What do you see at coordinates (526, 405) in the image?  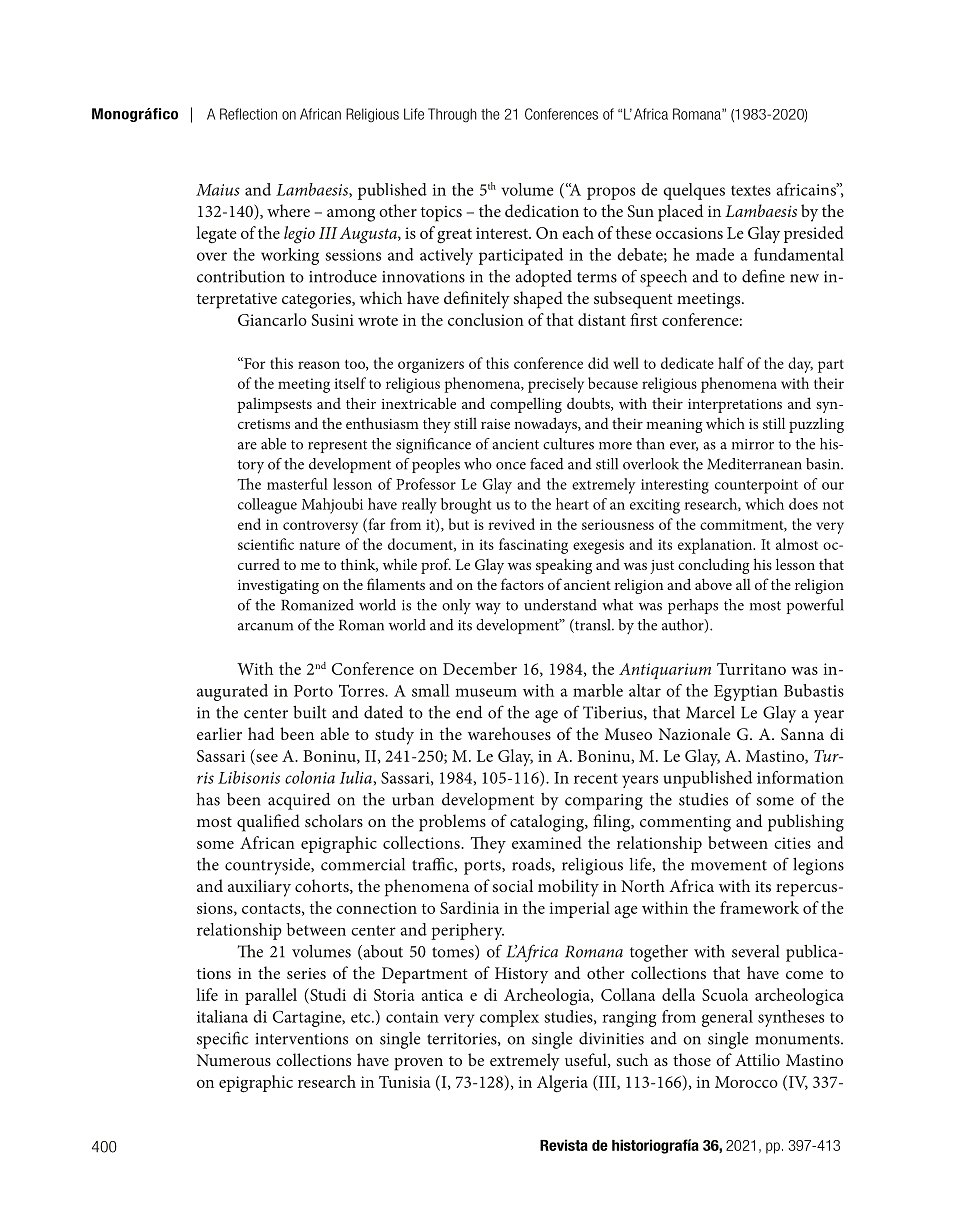 I see `compelling` at bounding box center [526, 405].
